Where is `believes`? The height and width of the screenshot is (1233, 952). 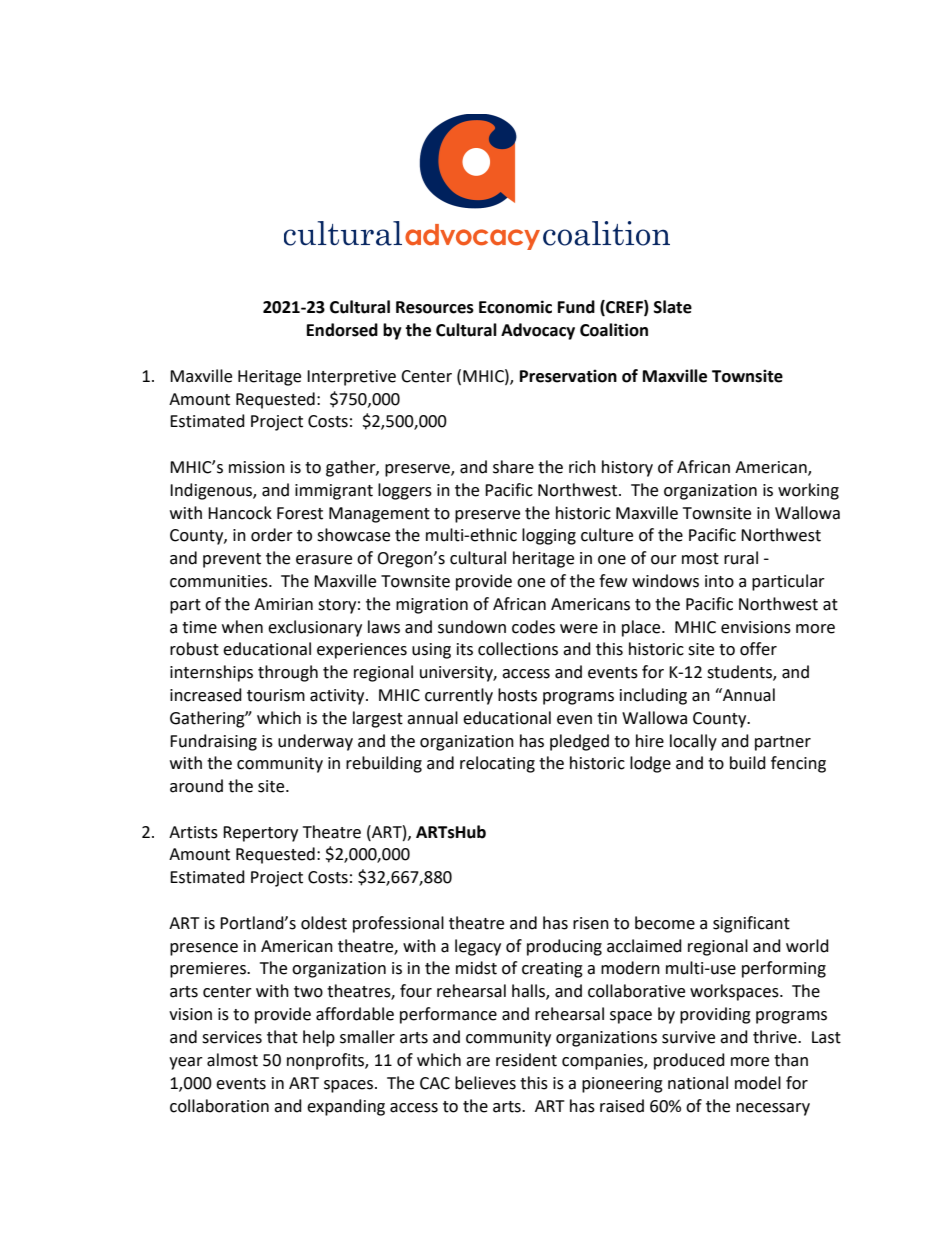 believes is located at coordinates (485, 1083).
